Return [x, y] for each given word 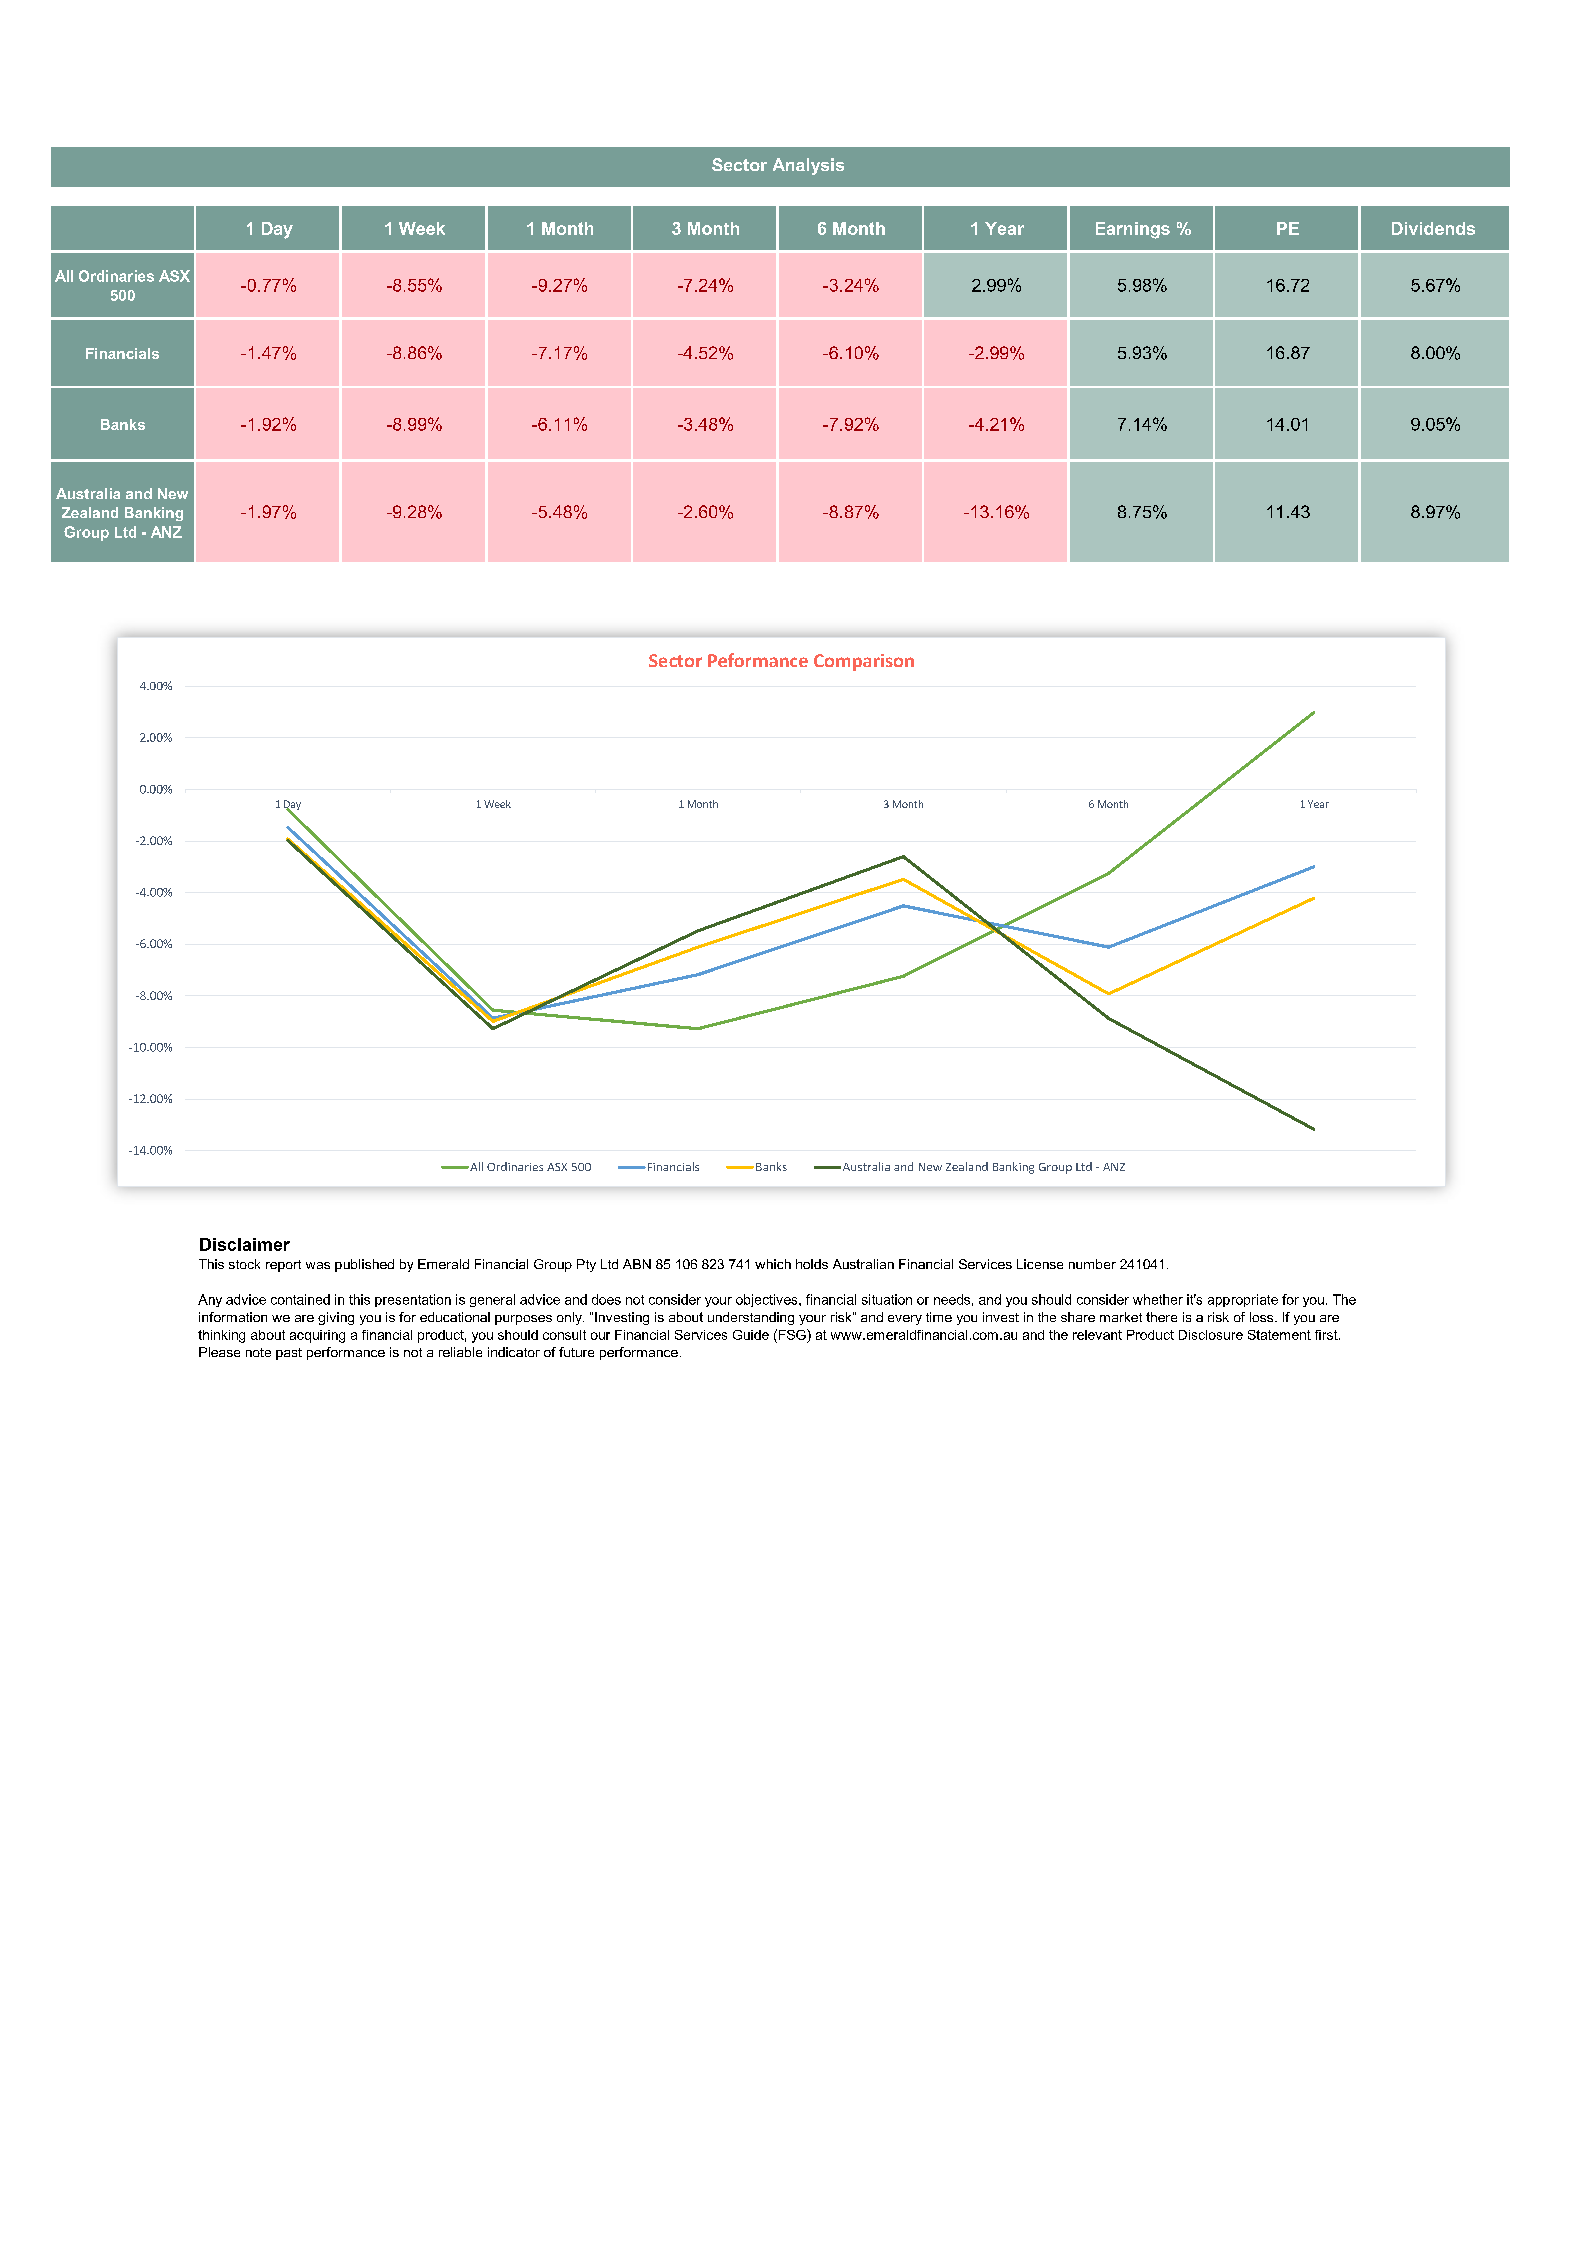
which [773, 1264]
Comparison [864, 662]
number [1092, 1264]
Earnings [1133, 230]
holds [812, 1264]
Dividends [1433, 228]
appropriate [1243, 1300]
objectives [768, 1300]
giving [336, 1318]
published [364, 1265]
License [1040, 1264]
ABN [637, 1264]
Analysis [808, 166]
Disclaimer [245, 1244]
